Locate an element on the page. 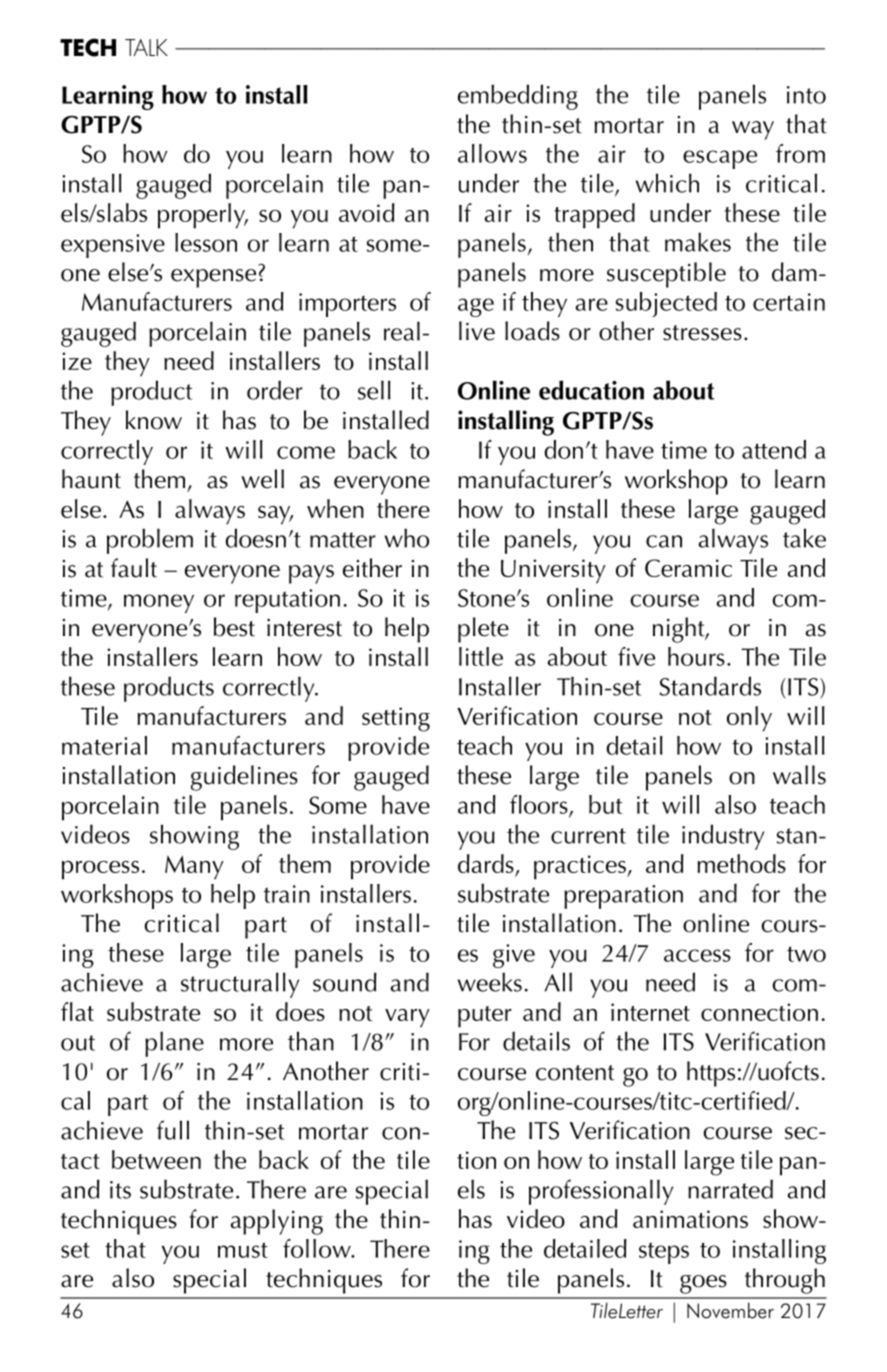  embedding is located at coordinates (518, 97).
